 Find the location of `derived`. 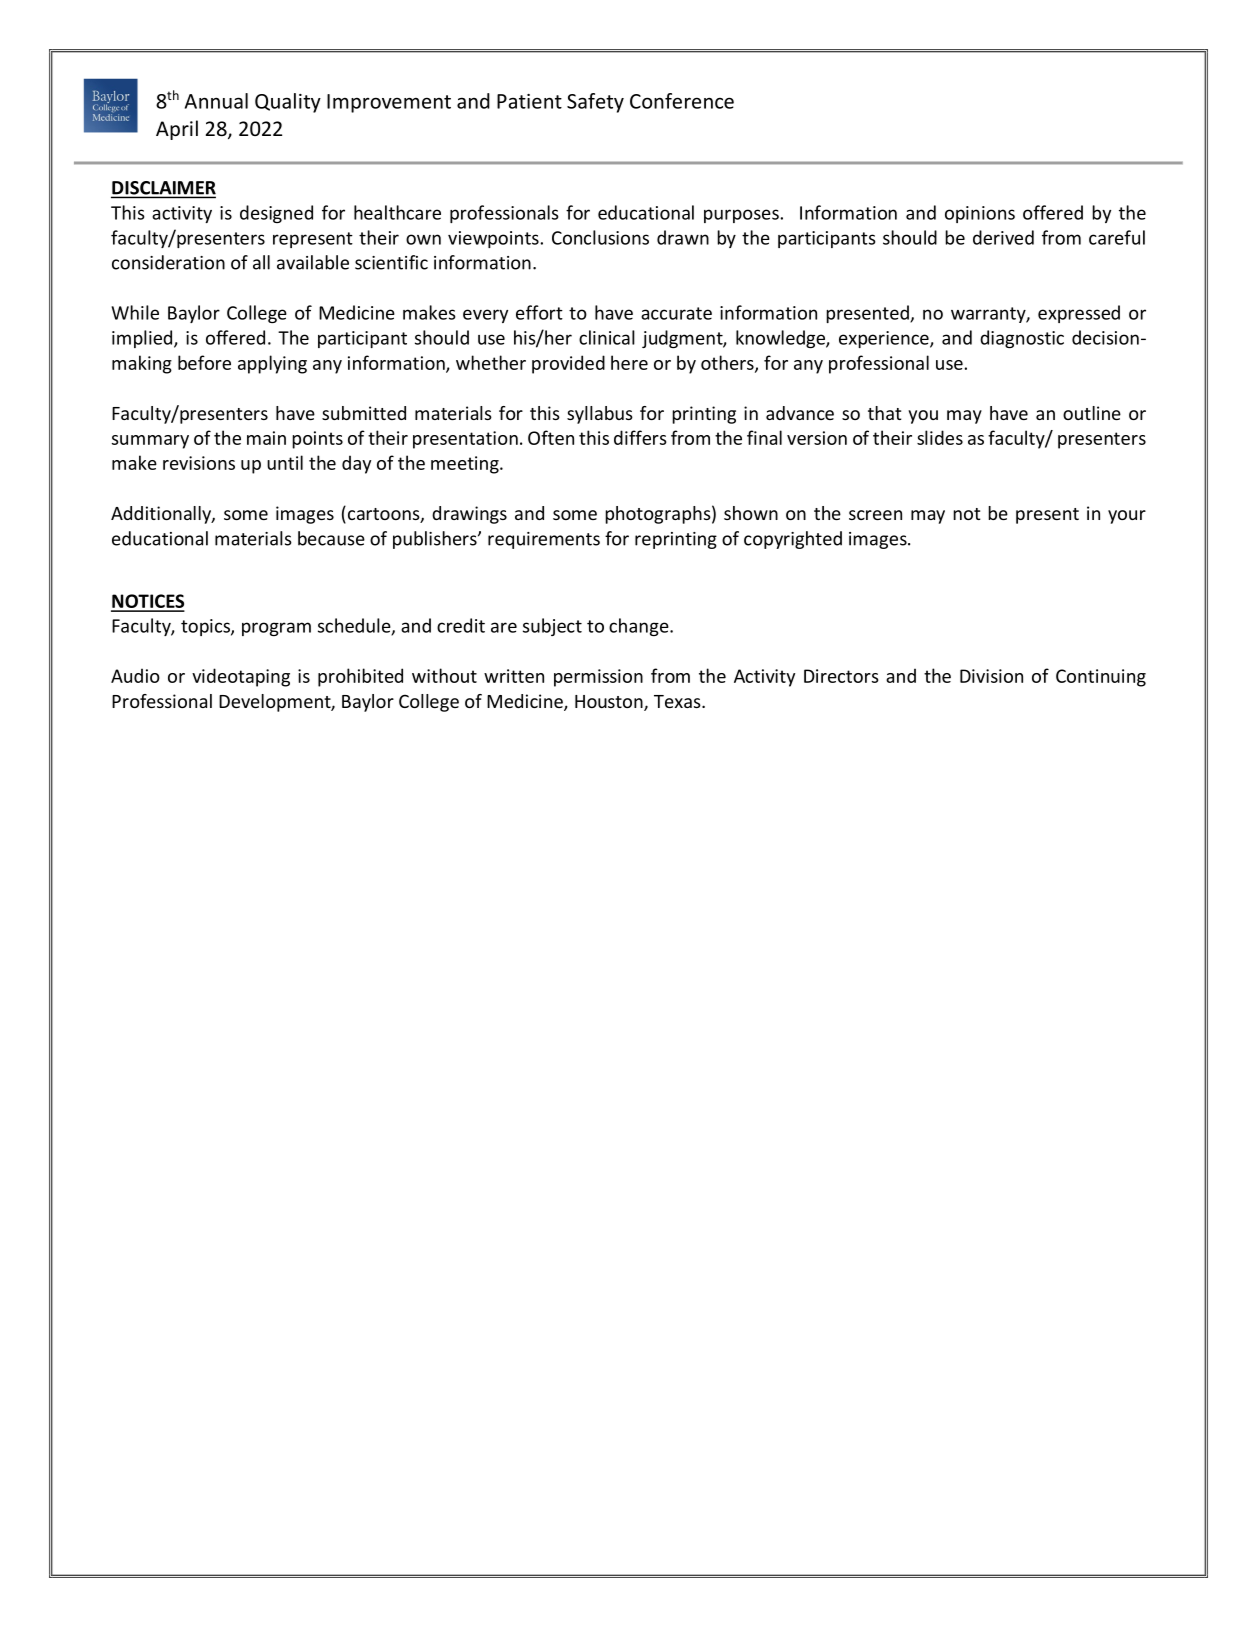

derived is located at coordinates (1003, 237).
